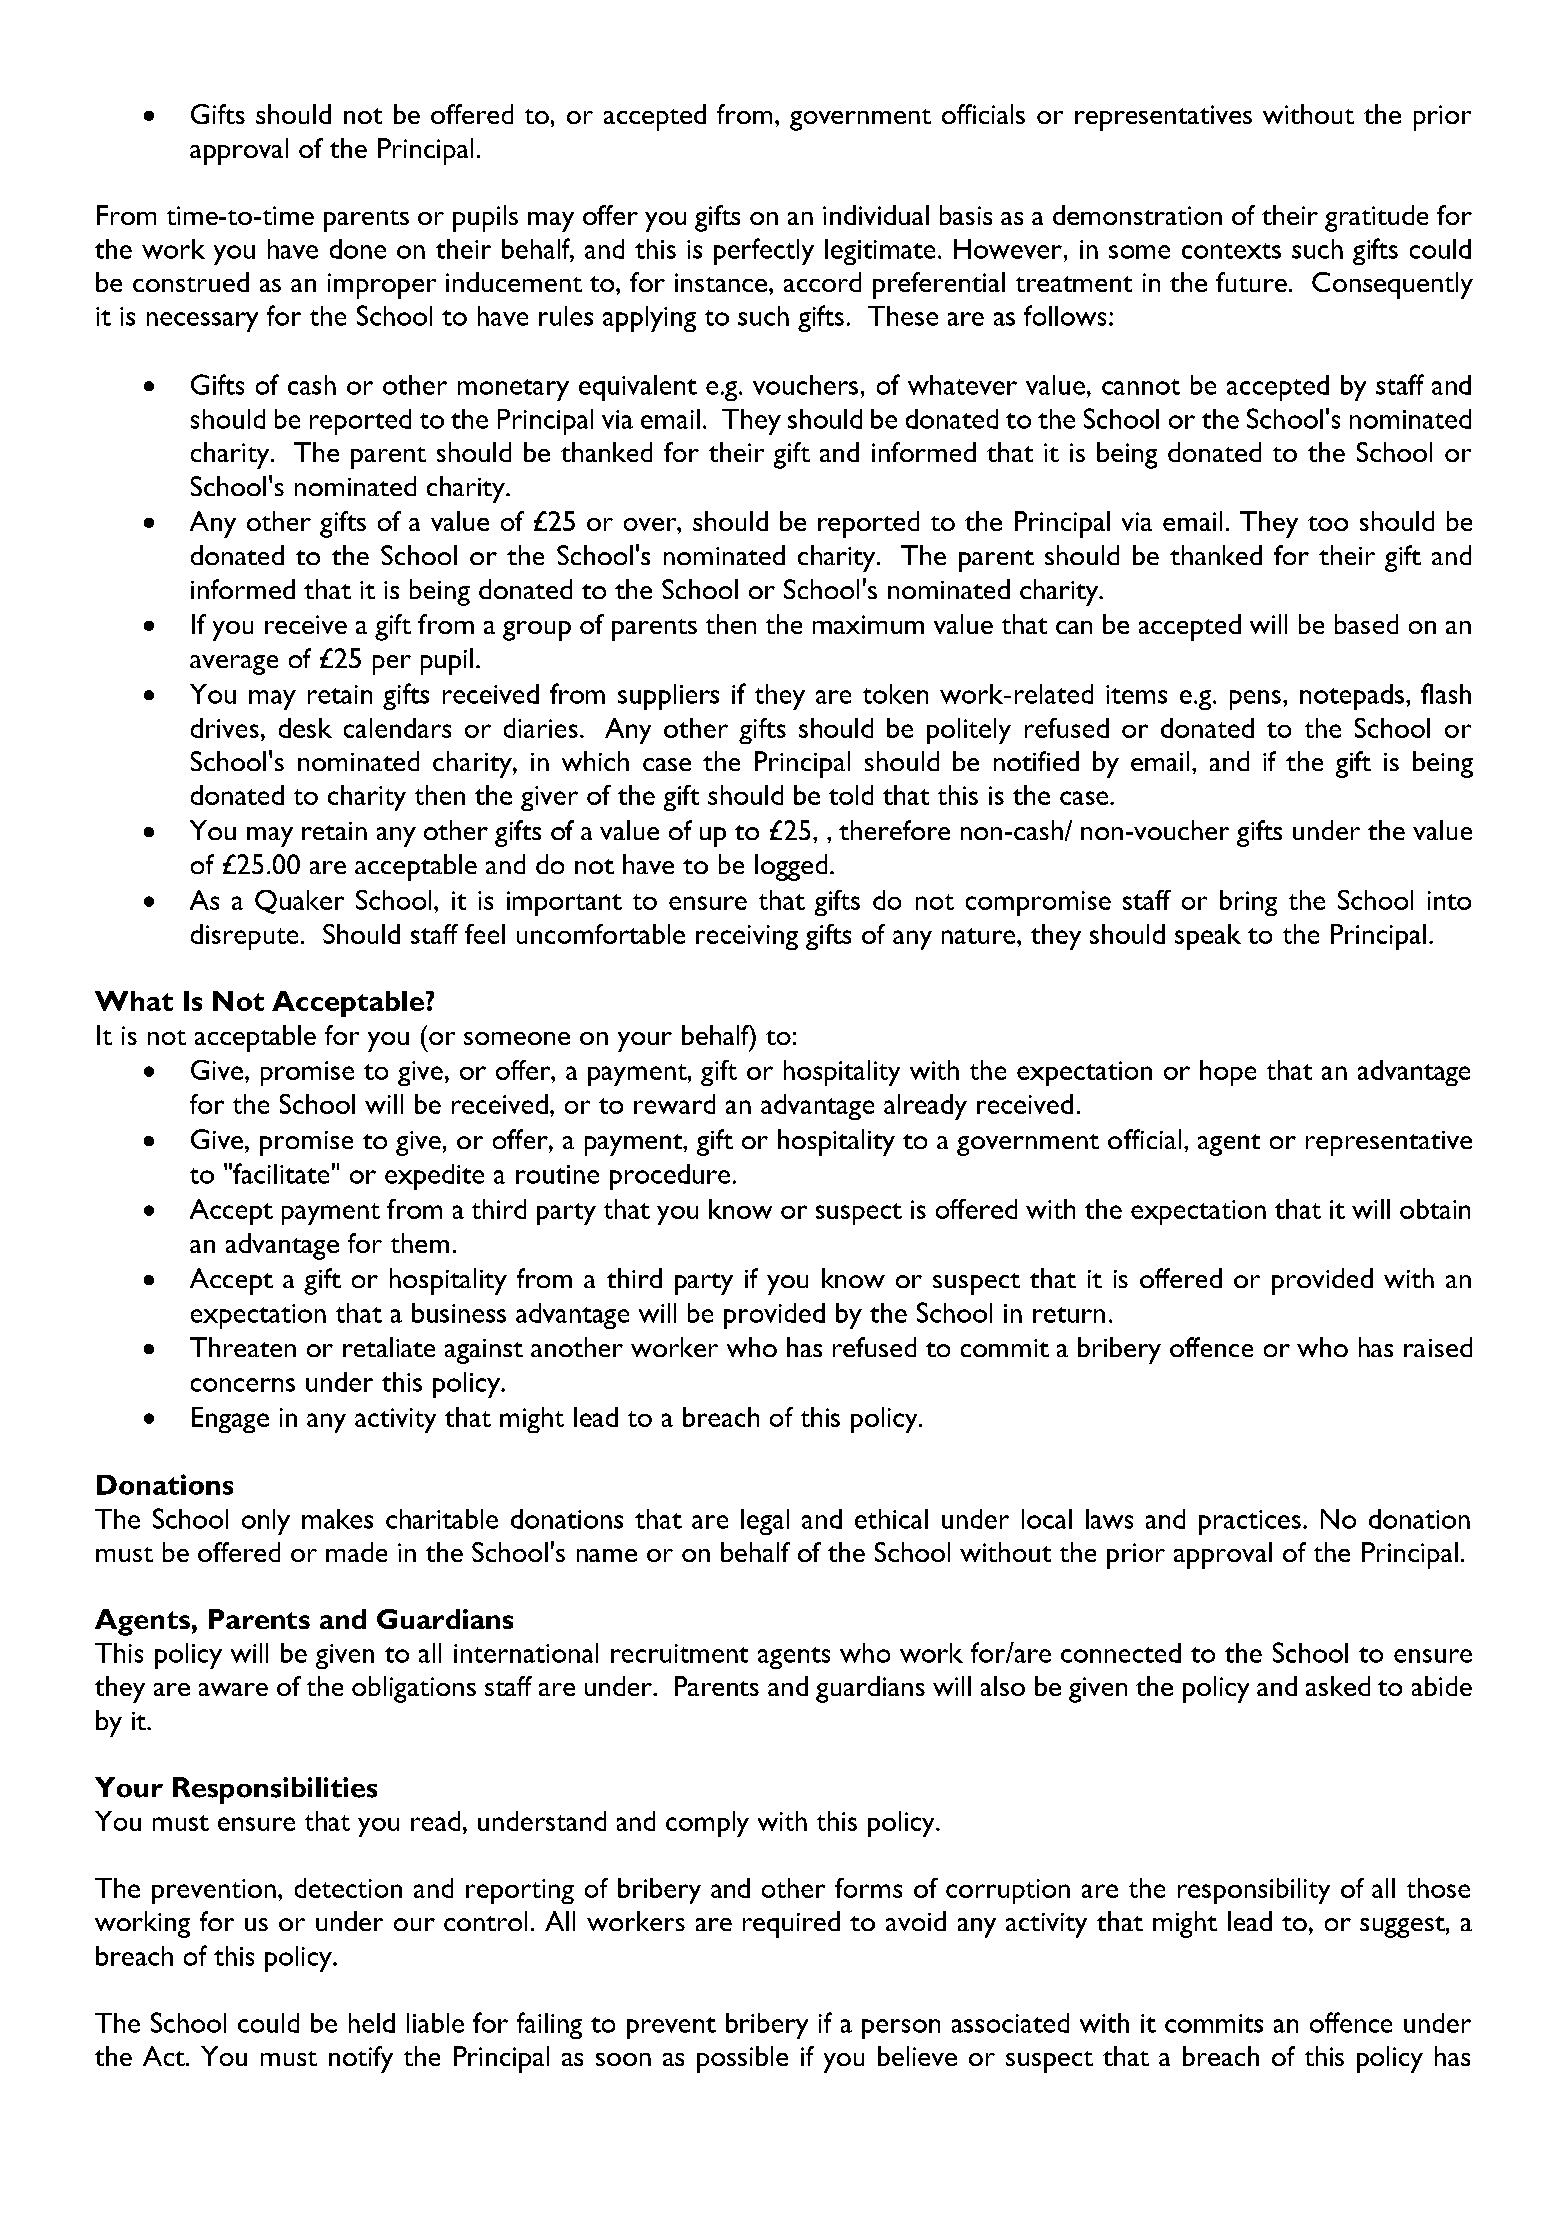 Image resolution: width=1567 pixels, height=2217 pixels. I want to click on obligations, so click(414, 1689).
